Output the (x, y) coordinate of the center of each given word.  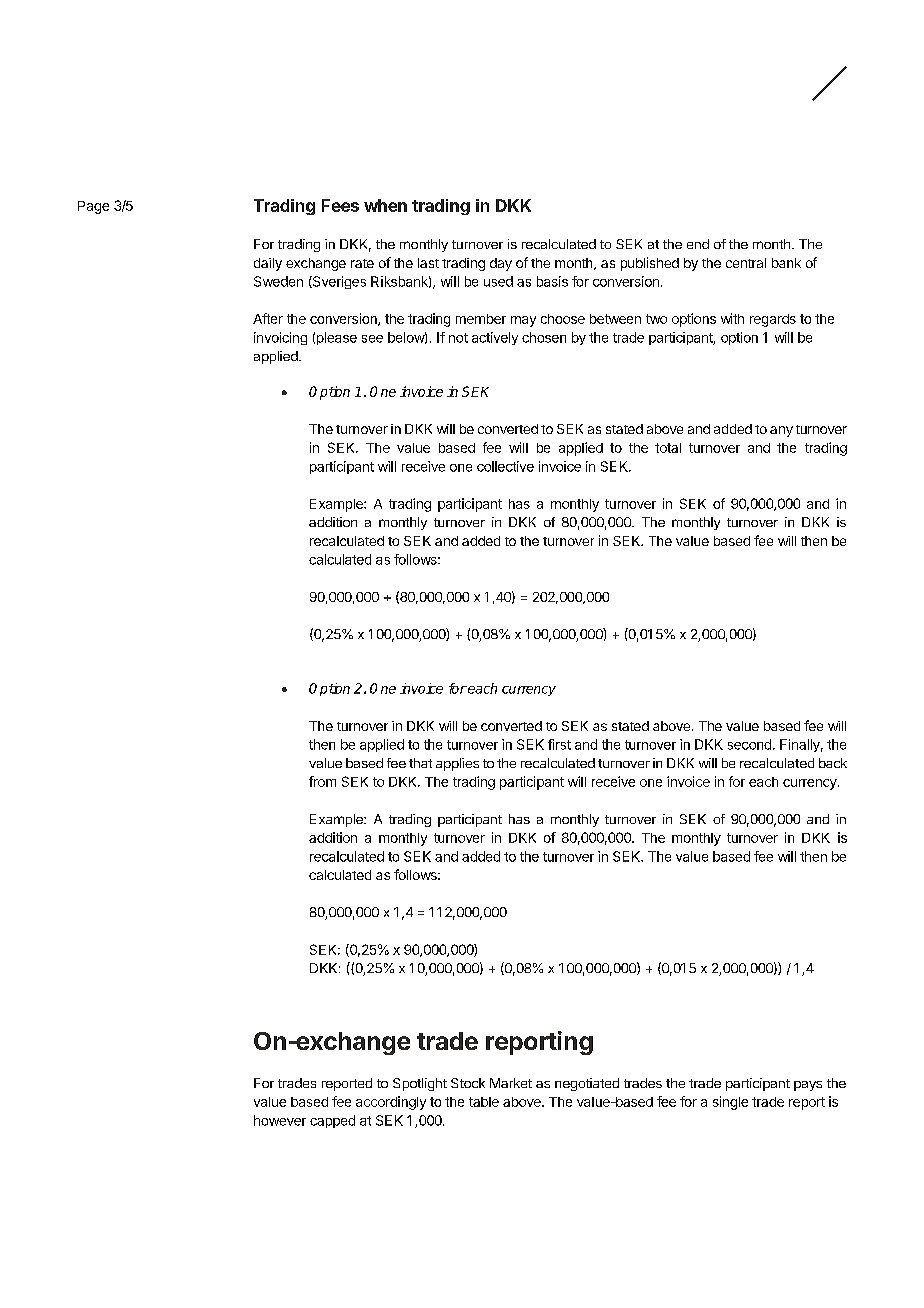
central (746, 263)
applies (457, 764)
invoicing (280, 338)
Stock (468, 1083)
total (668, 448)
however (280, 1120)
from (322, 781)
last (428, 263)
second (749, 744)
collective (505, 466)
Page (93, 207)
